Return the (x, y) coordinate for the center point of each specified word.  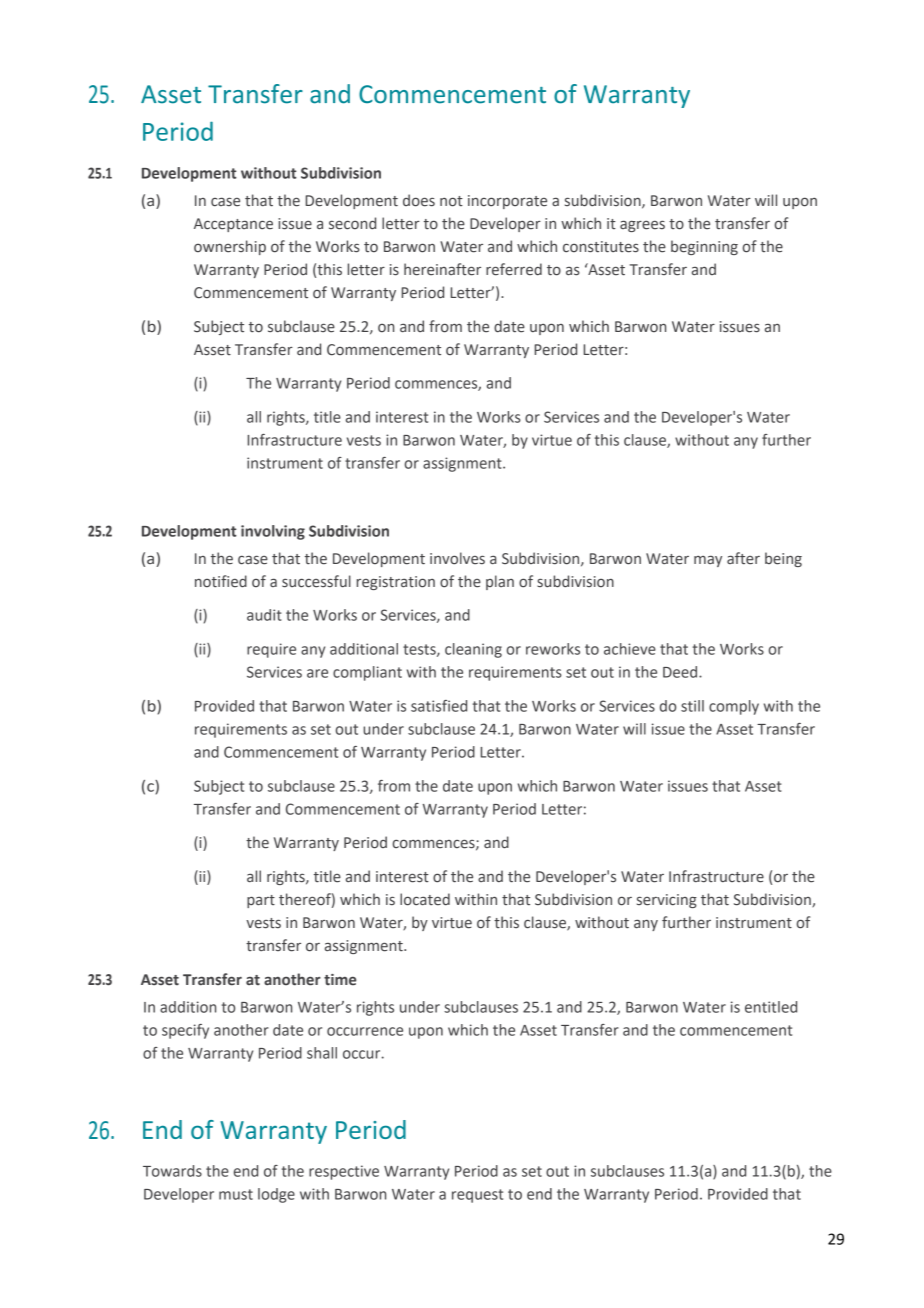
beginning (704, 247)
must (236, 1194)
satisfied (439, 706)
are (317, 673)
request (477, 1196)
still (692, 706)
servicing (667, 901)
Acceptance (233, 225)
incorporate (507, 202)
